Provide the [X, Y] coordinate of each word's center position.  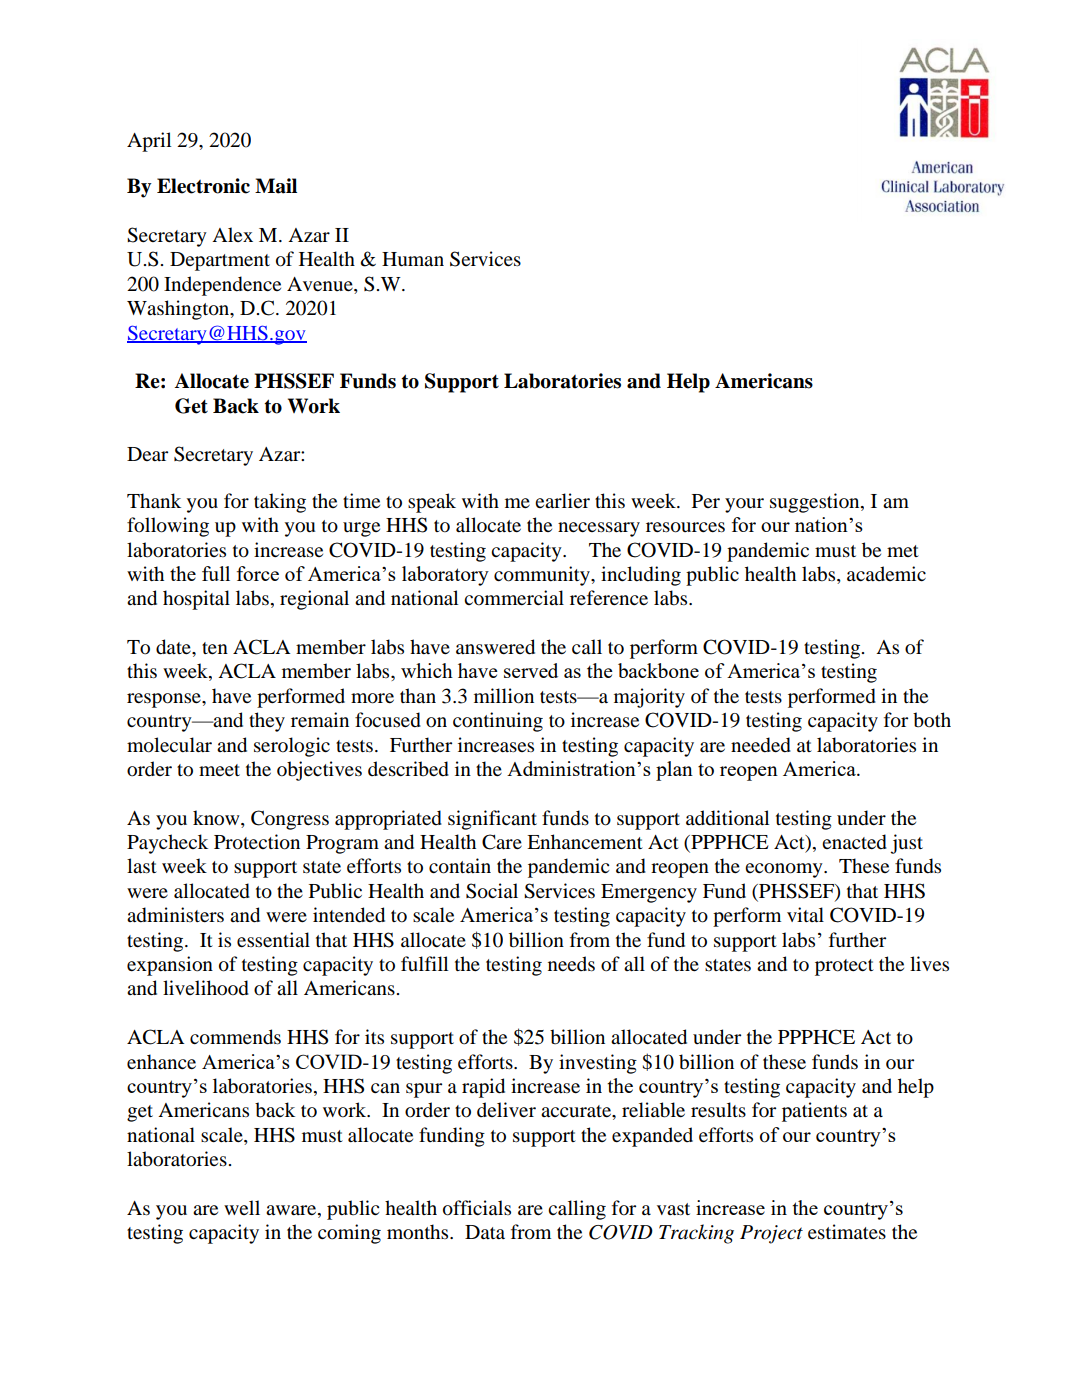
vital [805, 915]
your [744, 505]
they [267, 722]
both [932, 720]
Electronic [203, 186]
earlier [562, 501]
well [242, 1207]
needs [571, 964]
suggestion [816, 503]
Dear [147, 454]
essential [273, 940]
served [531, 670]
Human [413, 259]
